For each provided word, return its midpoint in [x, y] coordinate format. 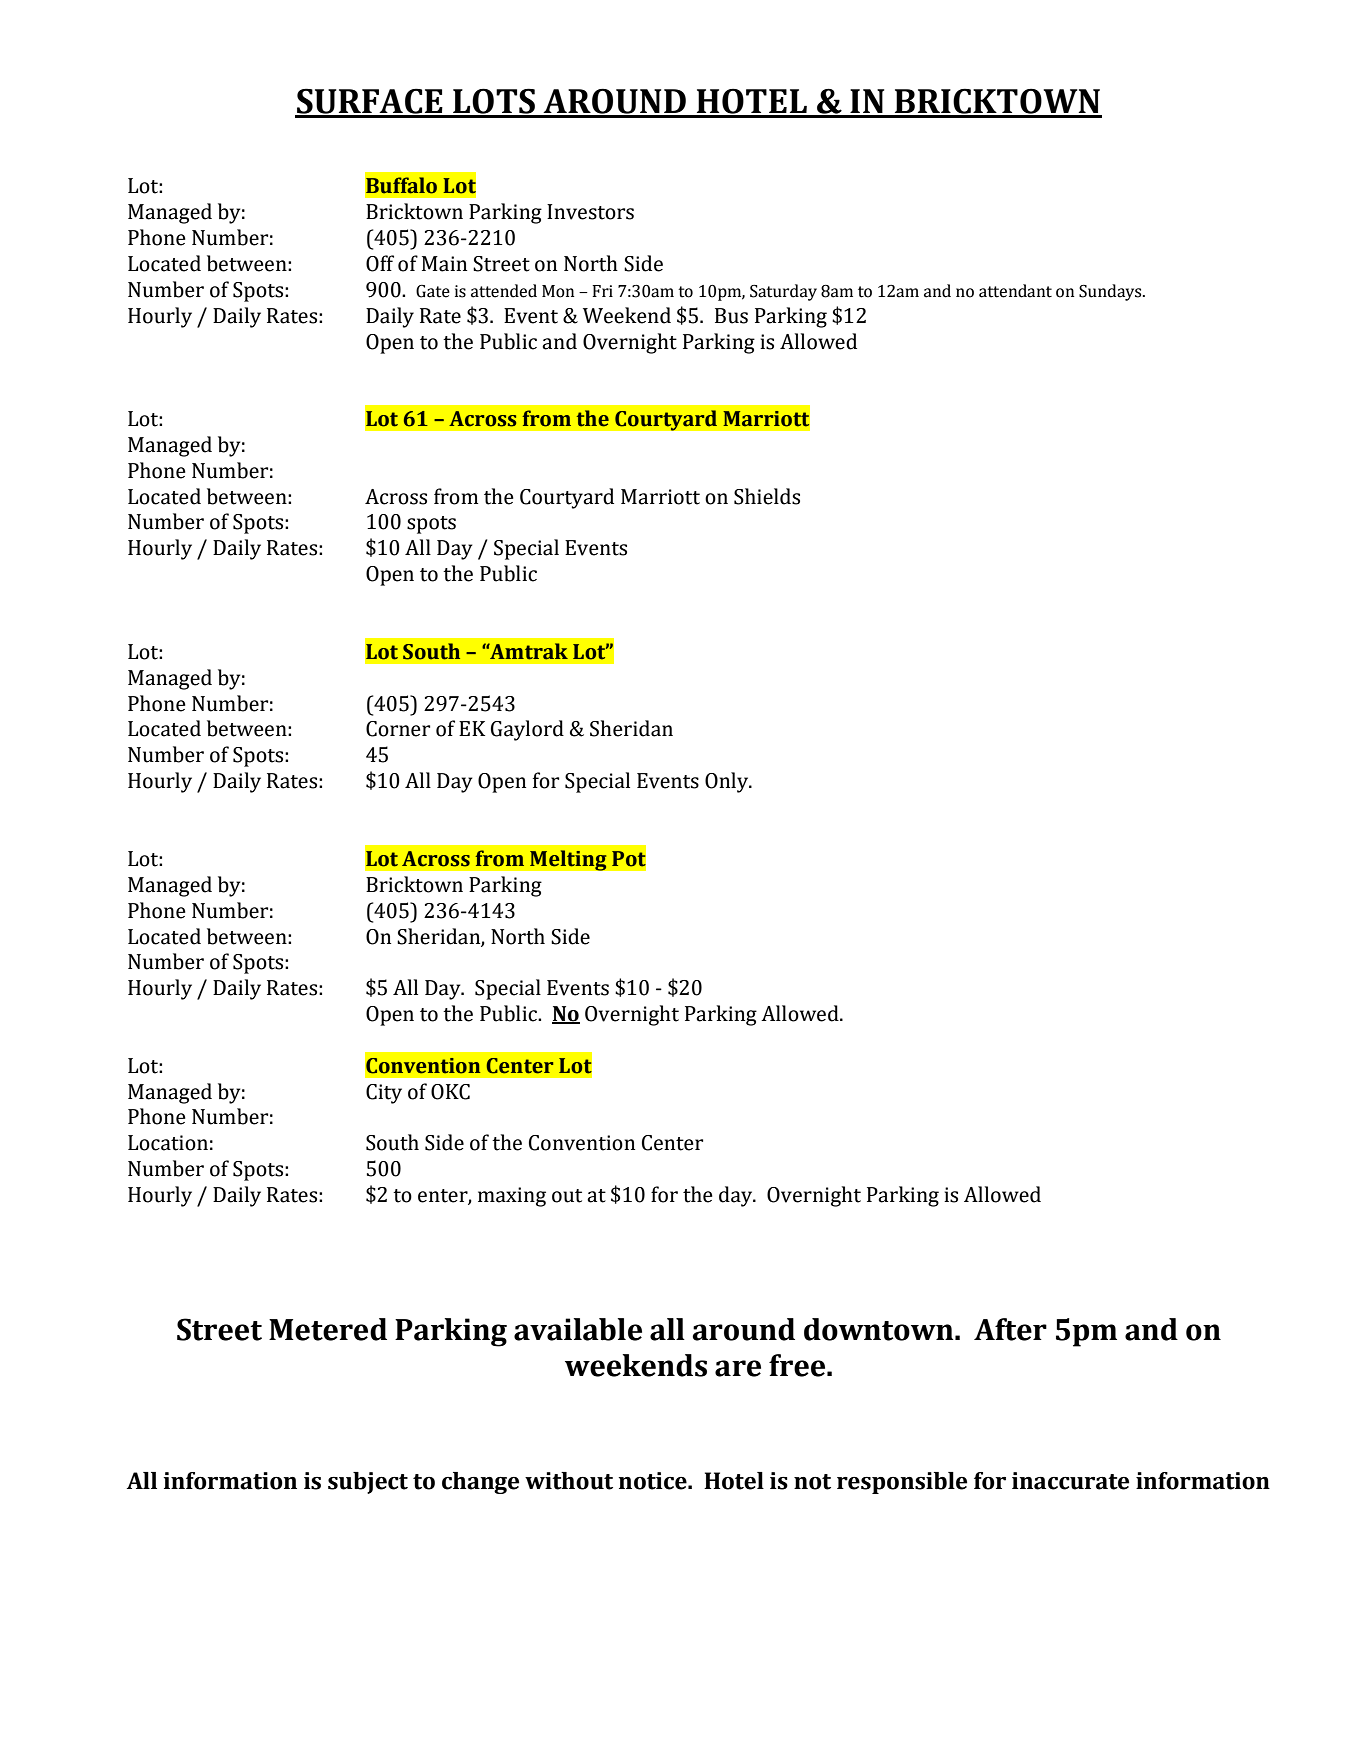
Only [728, 782]
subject [368, 1483]
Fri [602, 291]
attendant [1015, 291]
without [569, 1481]
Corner [398, 729]
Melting [568, 860]
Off [380, 263]
